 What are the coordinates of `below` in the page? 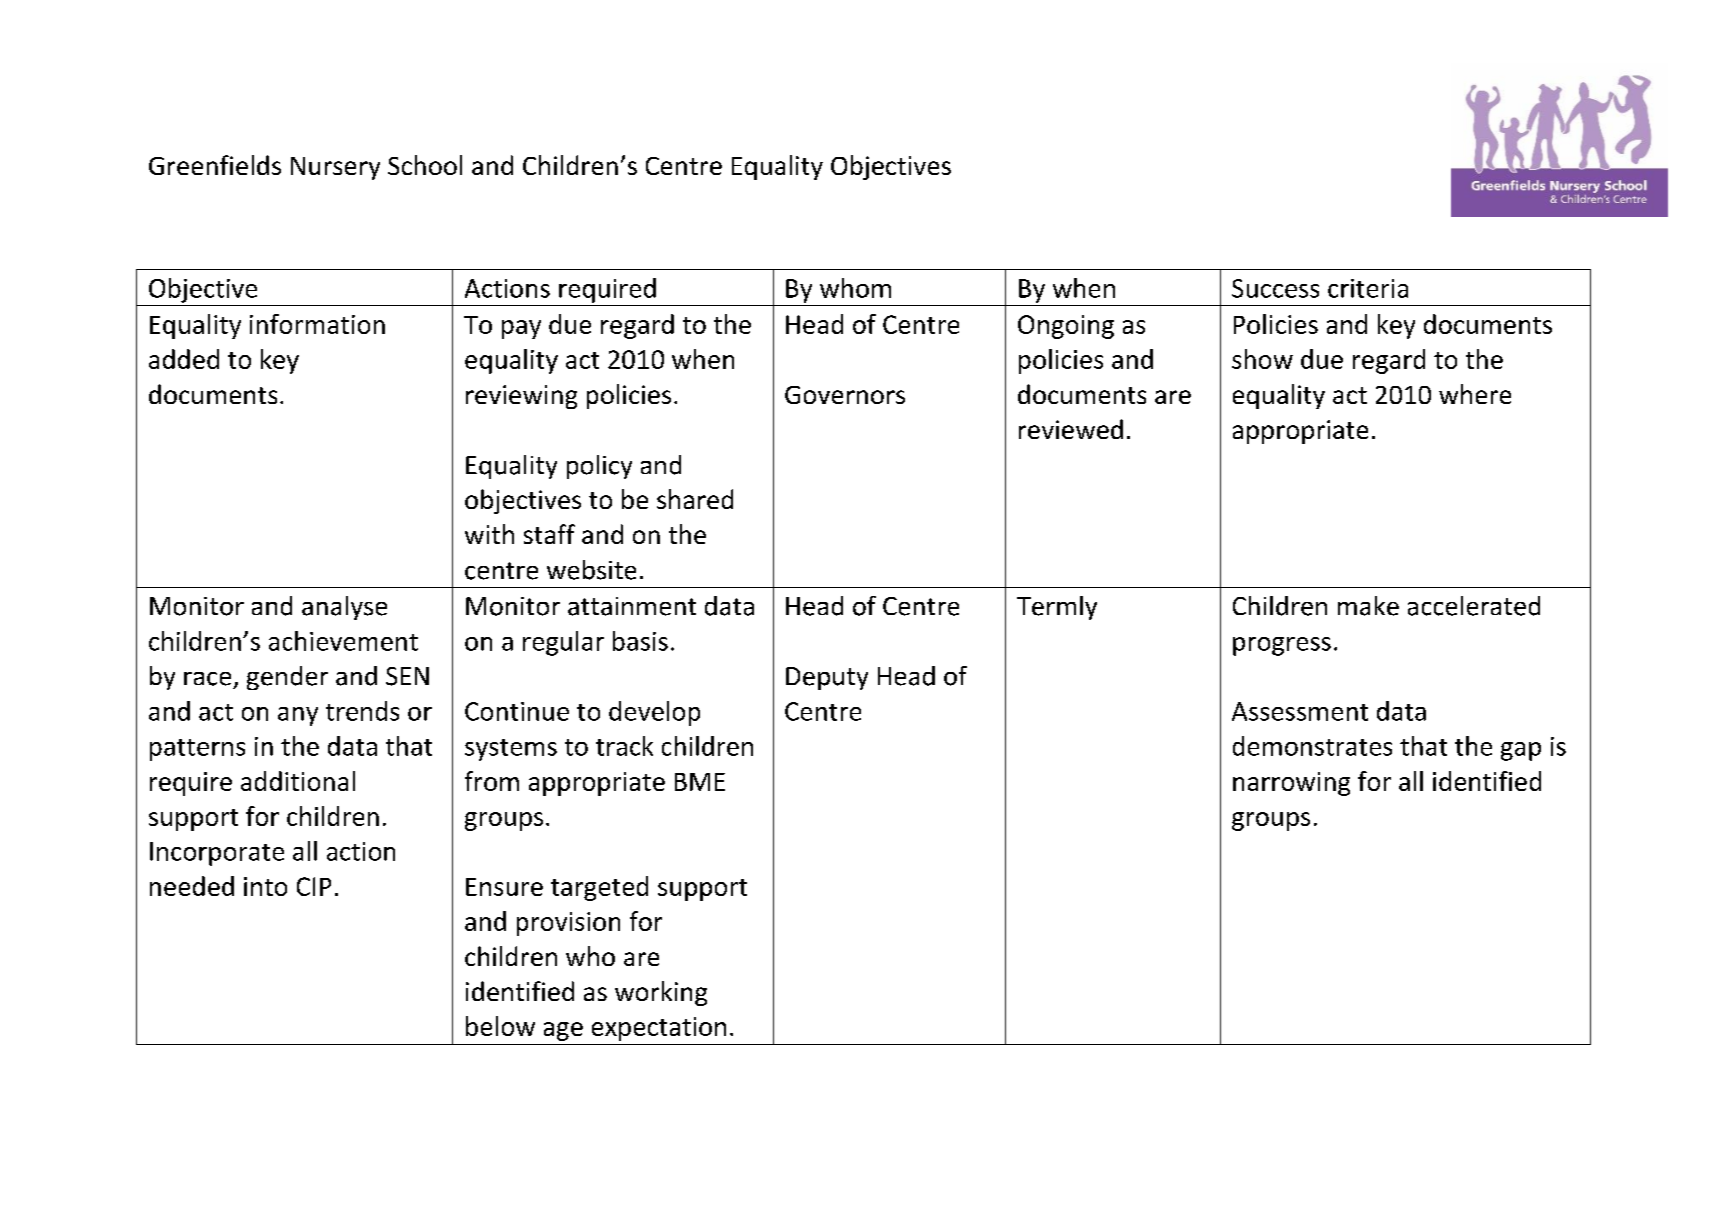 It's located at (500, 1026).
